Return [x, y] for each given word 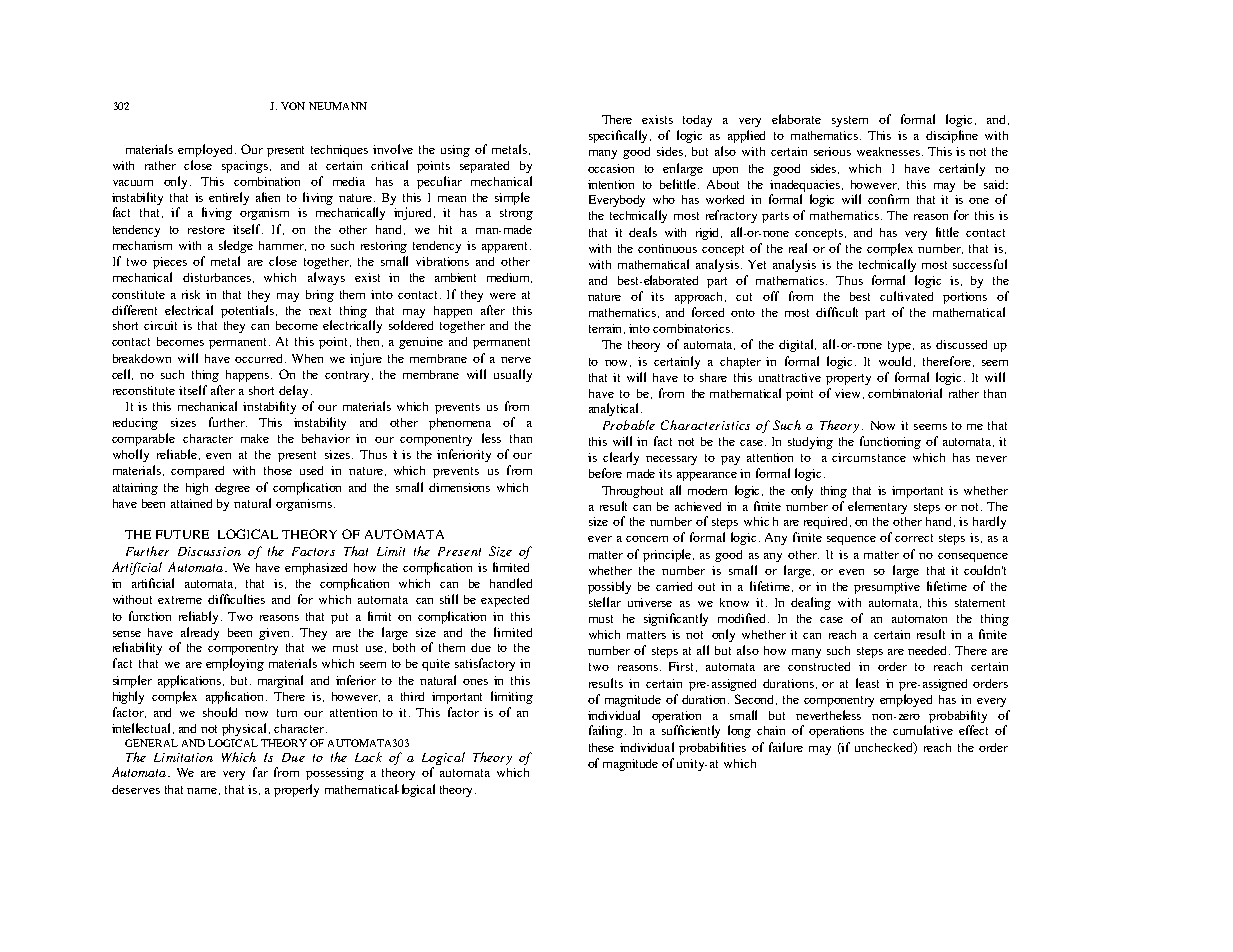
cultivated [906, 296]
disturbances [217, 277]
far [260, 772]
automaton [919, 619]
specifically [620, 136]
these [601, 747]
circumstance [869, 457]
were [503, 296]
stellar [605, 602]
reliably [200, 617]
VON [293, 106]
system [850, 121]
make [255, 438]
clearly [621, 458]
